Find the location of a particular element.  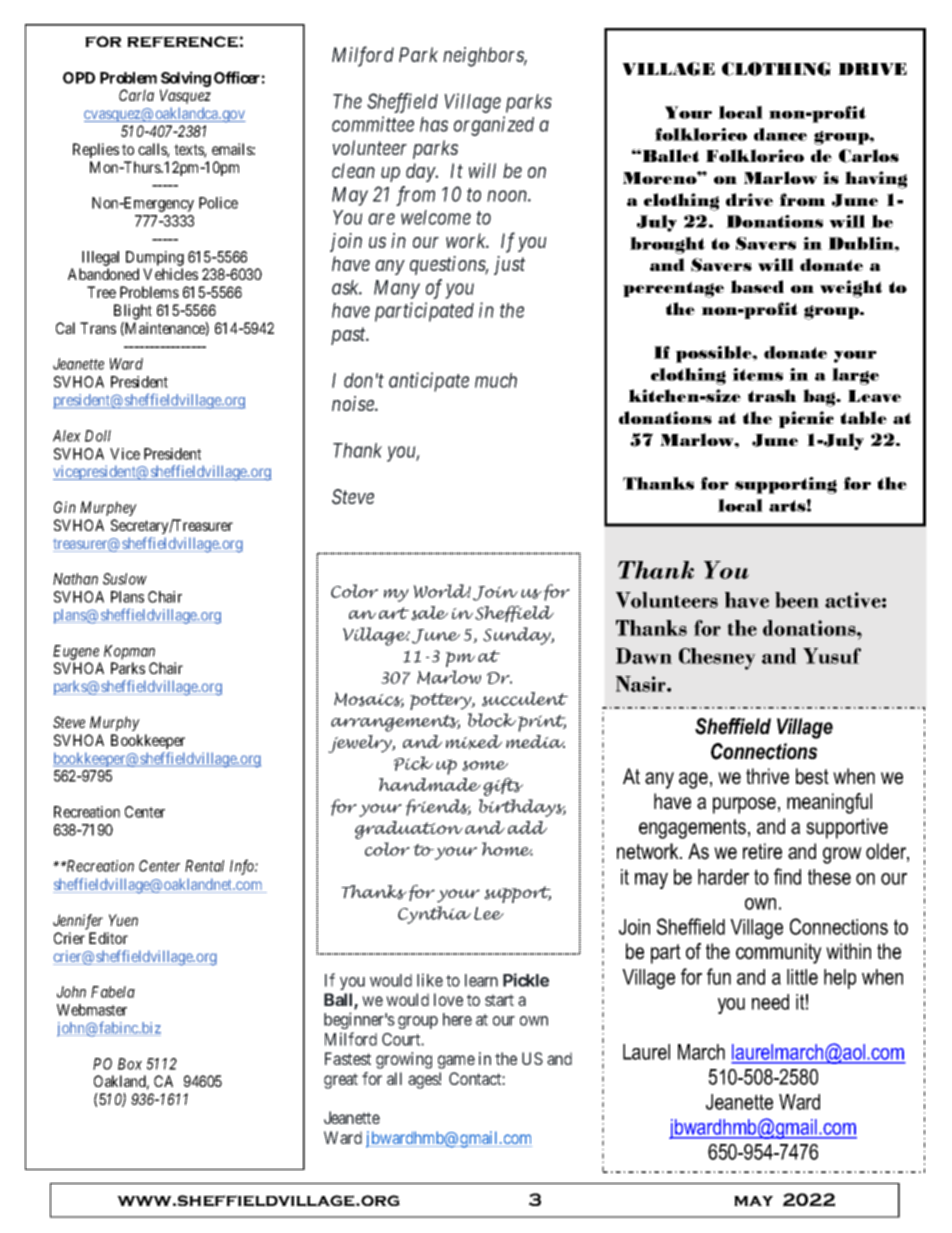

much is located at coordinates (496, 380).
